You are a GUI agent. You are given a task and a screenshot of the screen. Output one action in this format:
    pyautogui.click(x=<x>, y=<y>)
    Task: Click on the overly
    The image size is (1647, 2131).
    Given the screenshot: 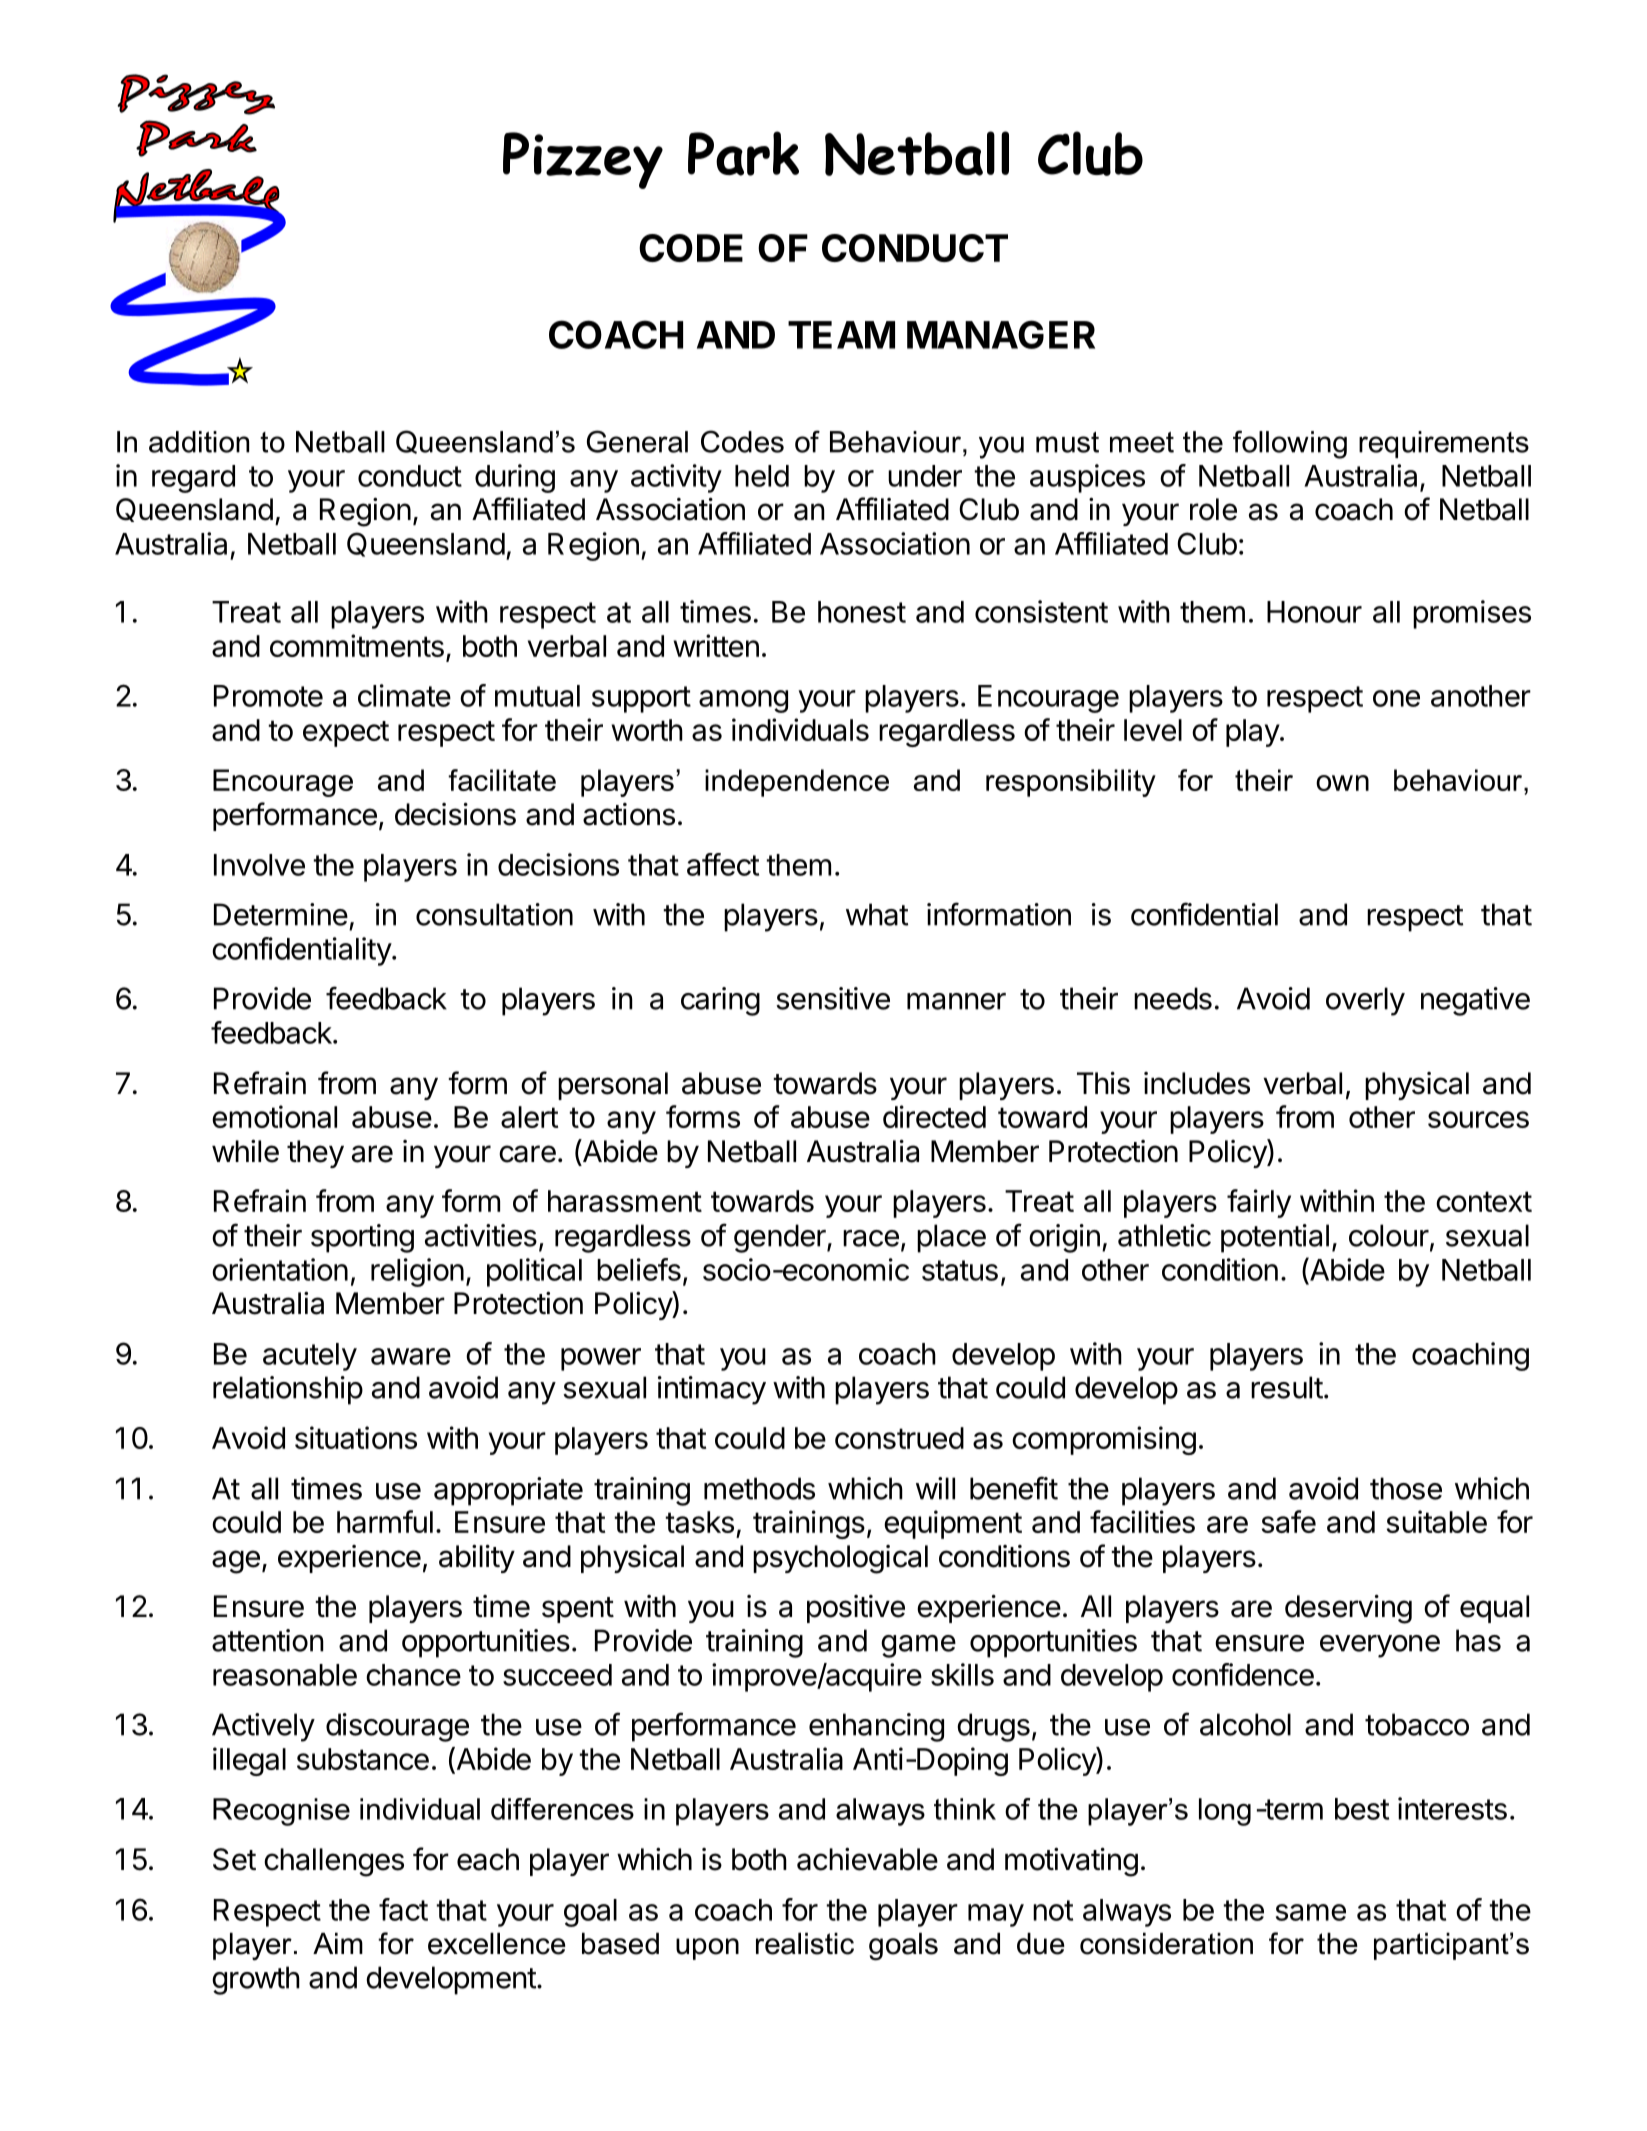 What is the action you would take?
    pyautogui.click(x=1365, y=1001)
